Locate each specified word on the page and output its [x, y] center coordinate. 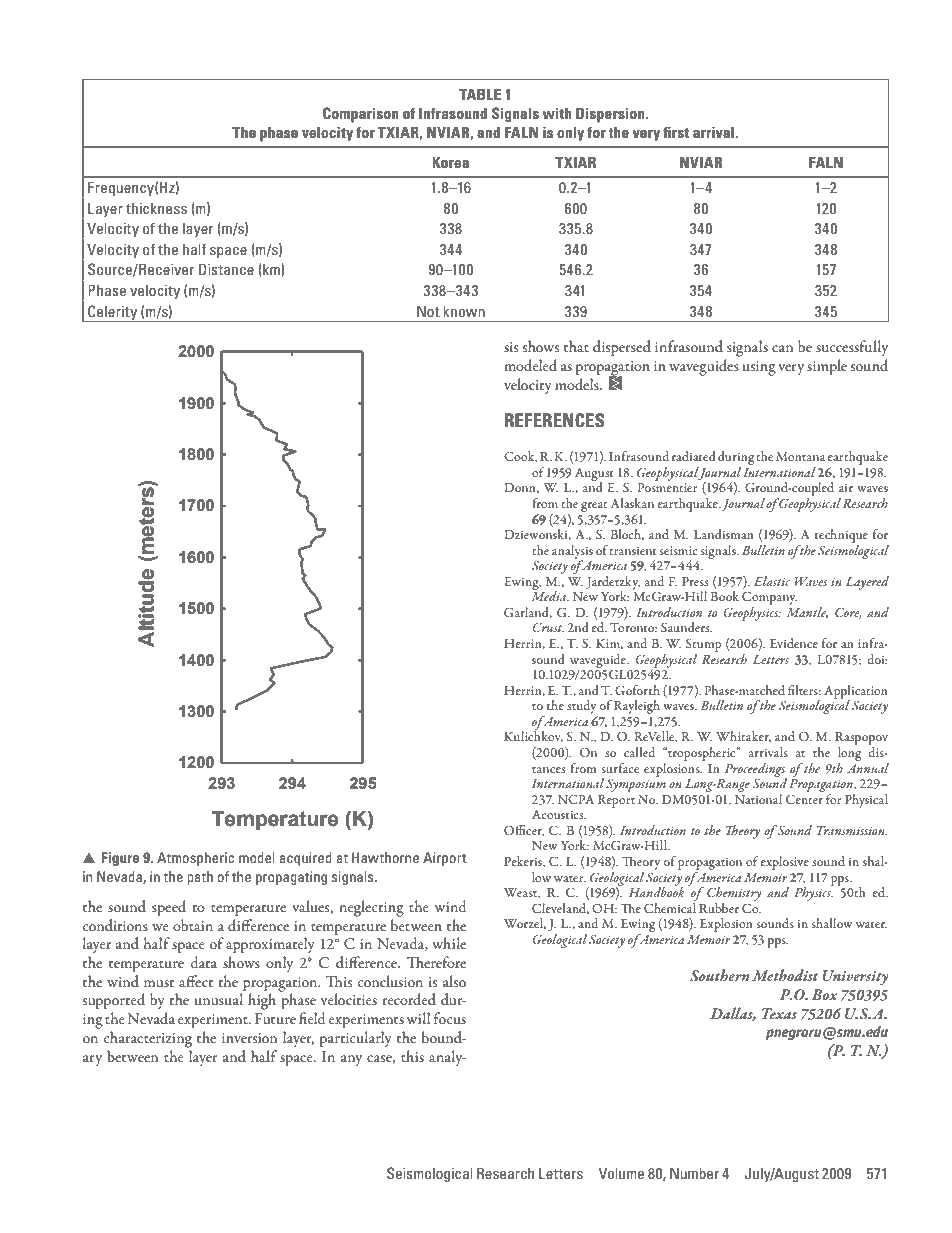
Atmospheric [195, 859]
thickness [156, 208]
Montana [800, 456]
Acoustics [559, 814]
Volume [621, 1173]
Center [804, 799]
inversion [249, 1038]
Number [694, 1173]
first [676, 132]
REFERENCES [555, 420]
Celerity [113, 313]
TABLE [480, 94]
